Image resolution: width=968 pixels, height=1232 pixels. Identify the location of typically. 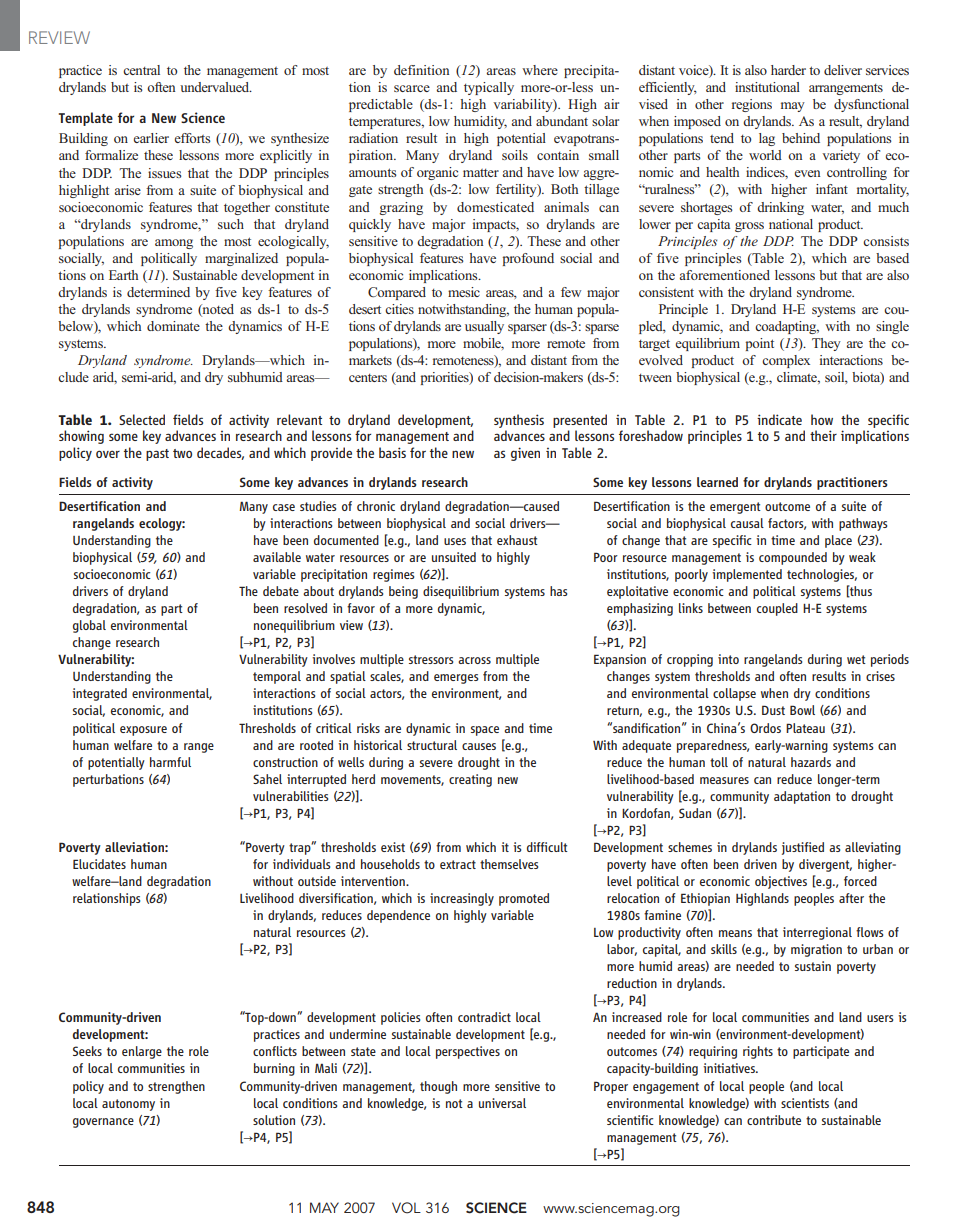
(489, 88).
